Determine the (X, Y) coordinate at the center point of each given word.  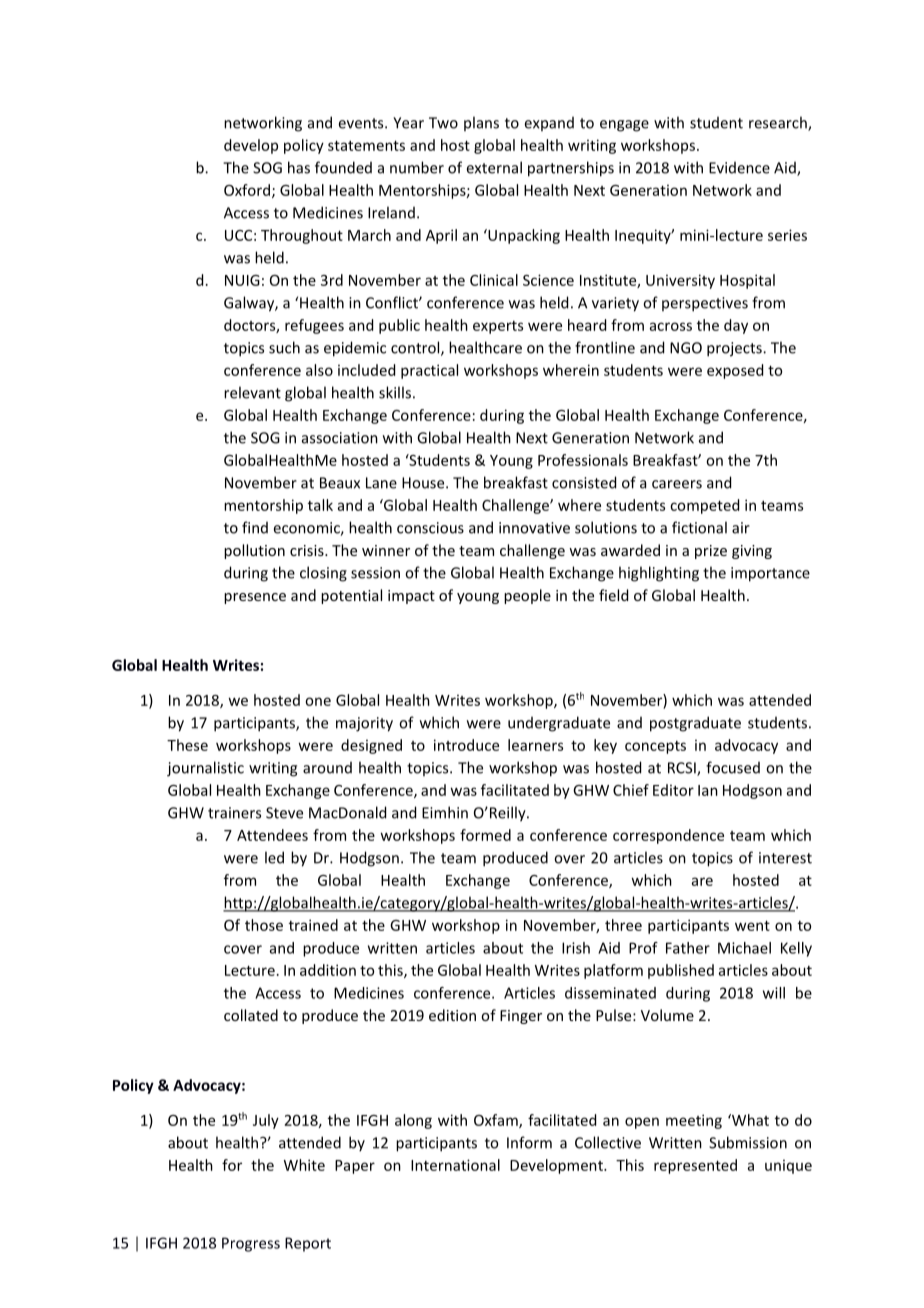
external (494, 167)
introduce (466, 745)
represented (695, 1166)
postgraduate (695, 724)
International (455, 1165)
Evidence (739, 168)
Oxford (247, 190)
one (318, 701)
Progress (251, 1244)
